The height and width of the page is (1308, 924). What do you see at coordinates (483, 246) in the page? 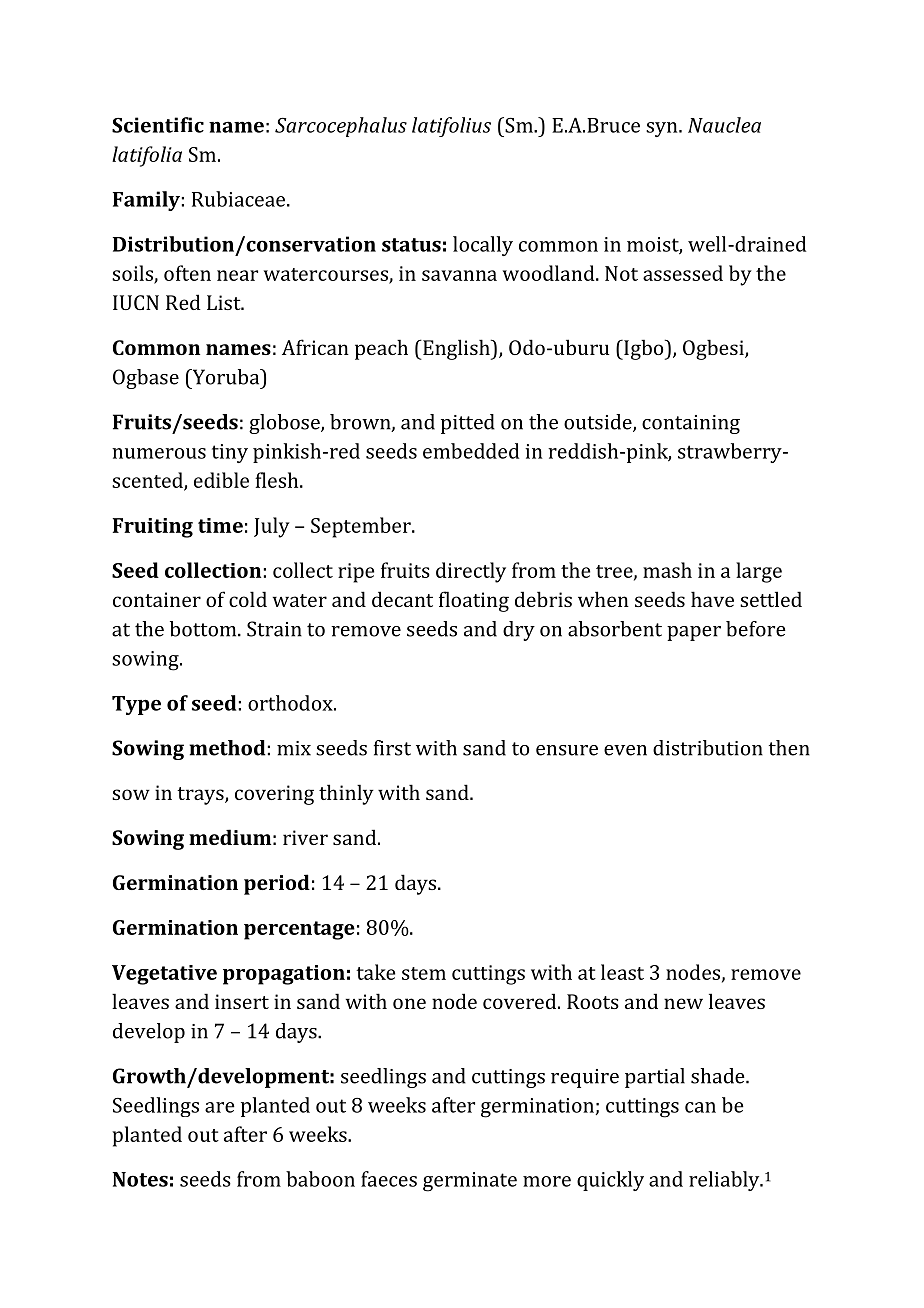
I see `locally` at bounding box center [483, 246].
